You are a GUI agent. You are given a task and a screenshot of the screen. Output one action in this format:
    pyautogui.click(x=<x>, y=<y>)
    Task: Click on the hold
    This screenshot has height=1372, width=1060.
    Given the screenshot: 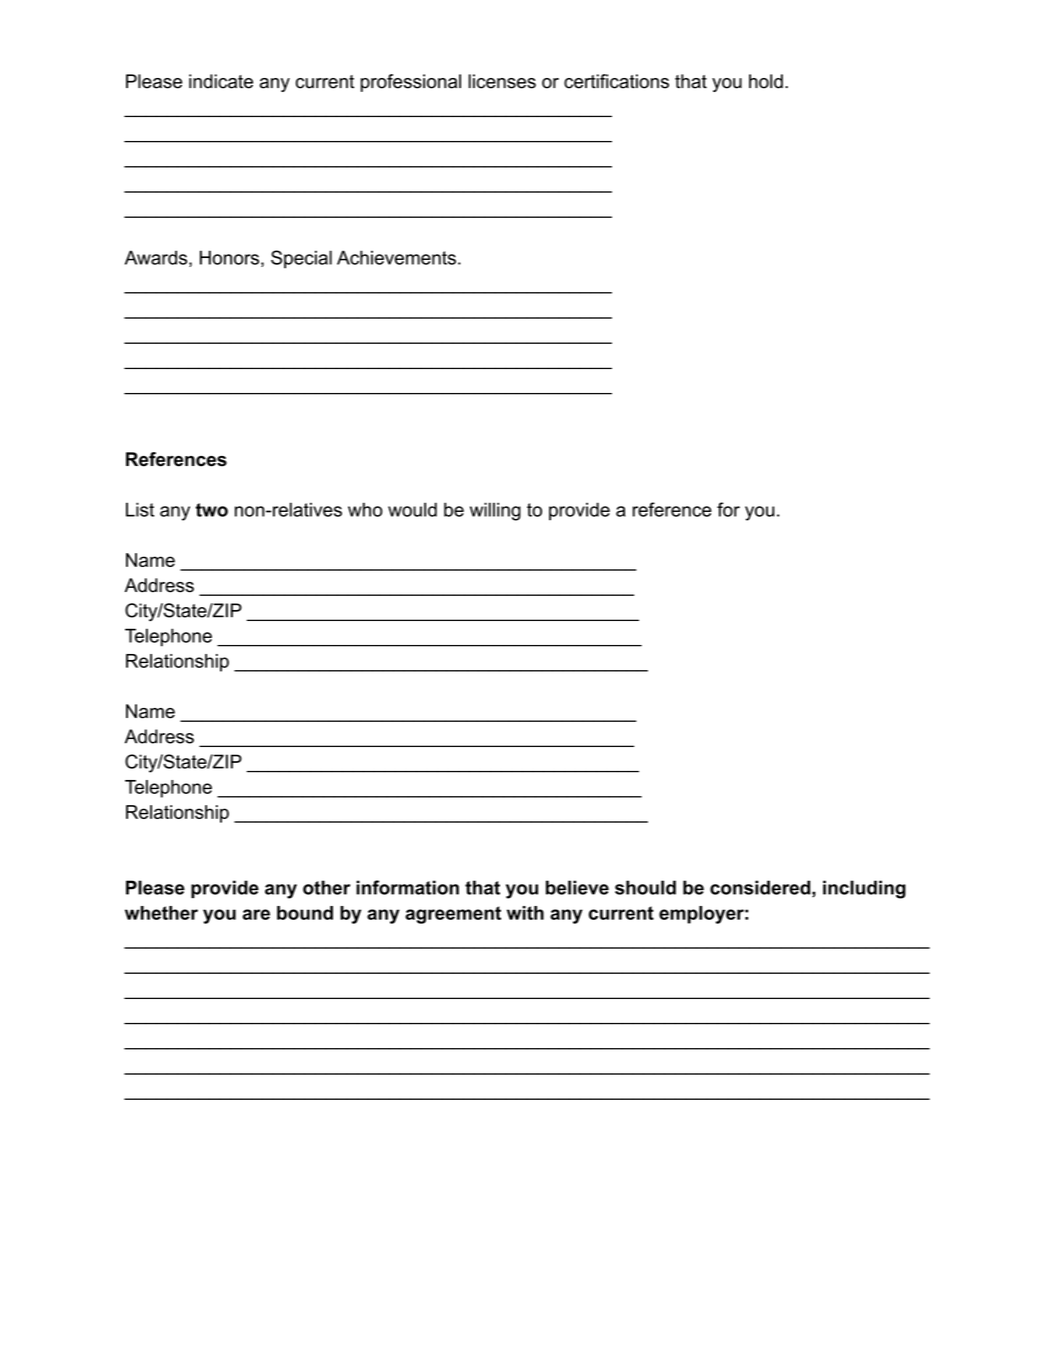 What is the action you would take?
    pyautogui.click(x=766, y=81)
